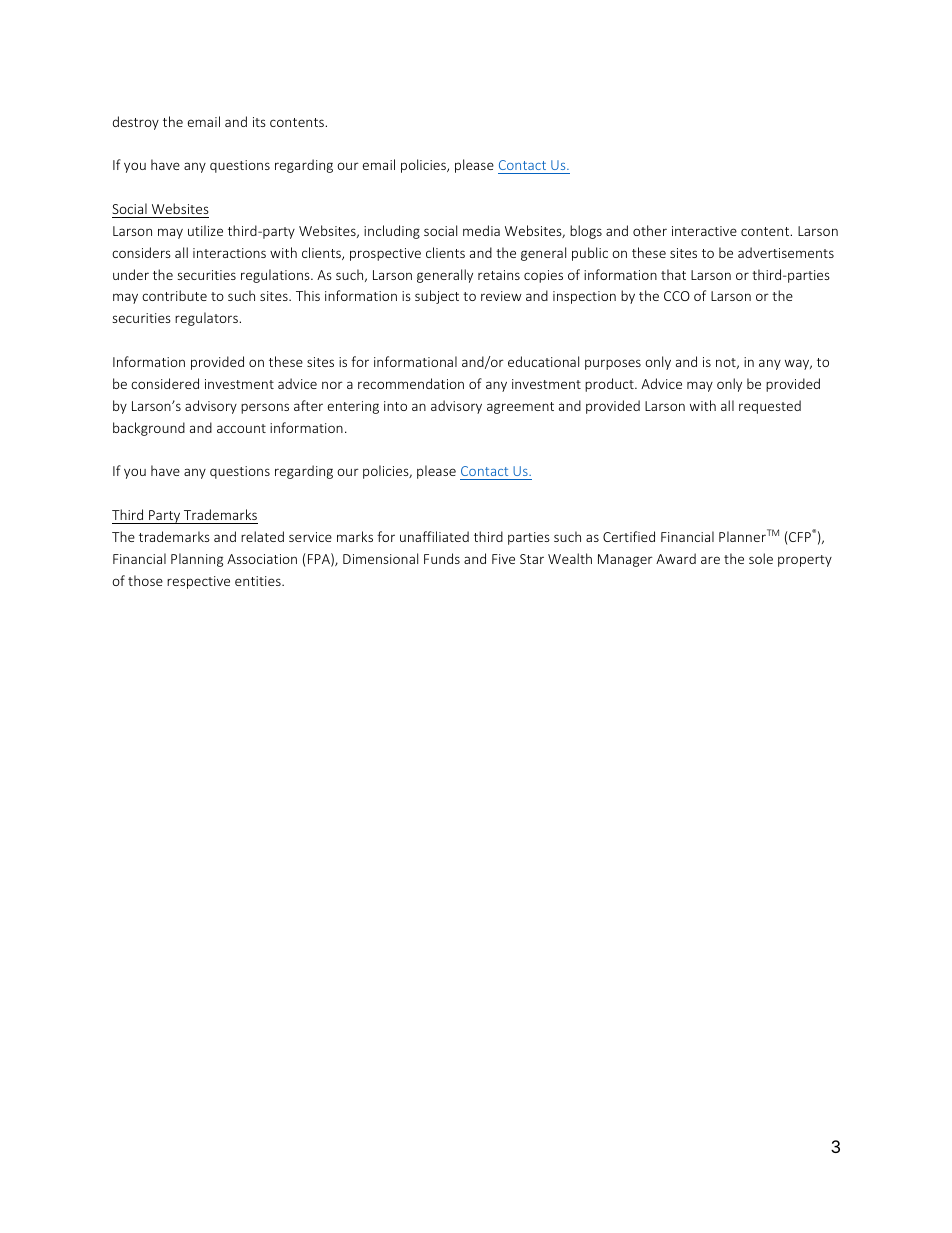 Image resolution: width=952 pixels, height=1233 pixels. What do you see at coordinates (543, 361) in the screenshot?
I see `educational` at bounding box center [543, 361].
